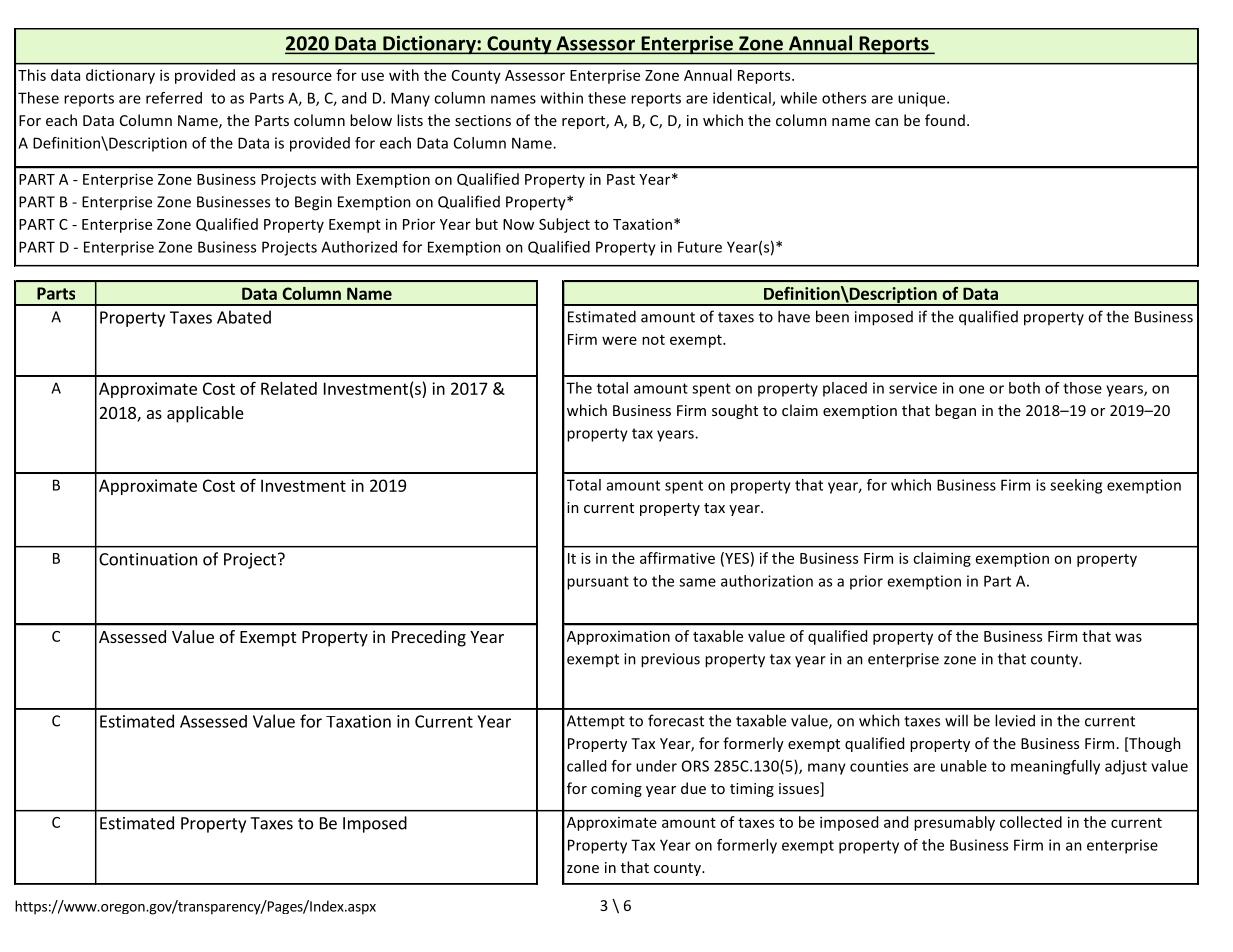 This document has width=1233, height=952. What do you see at coordinates (148, 559) in the document?
I see `Continuation` at bounding box center [148, 559].
